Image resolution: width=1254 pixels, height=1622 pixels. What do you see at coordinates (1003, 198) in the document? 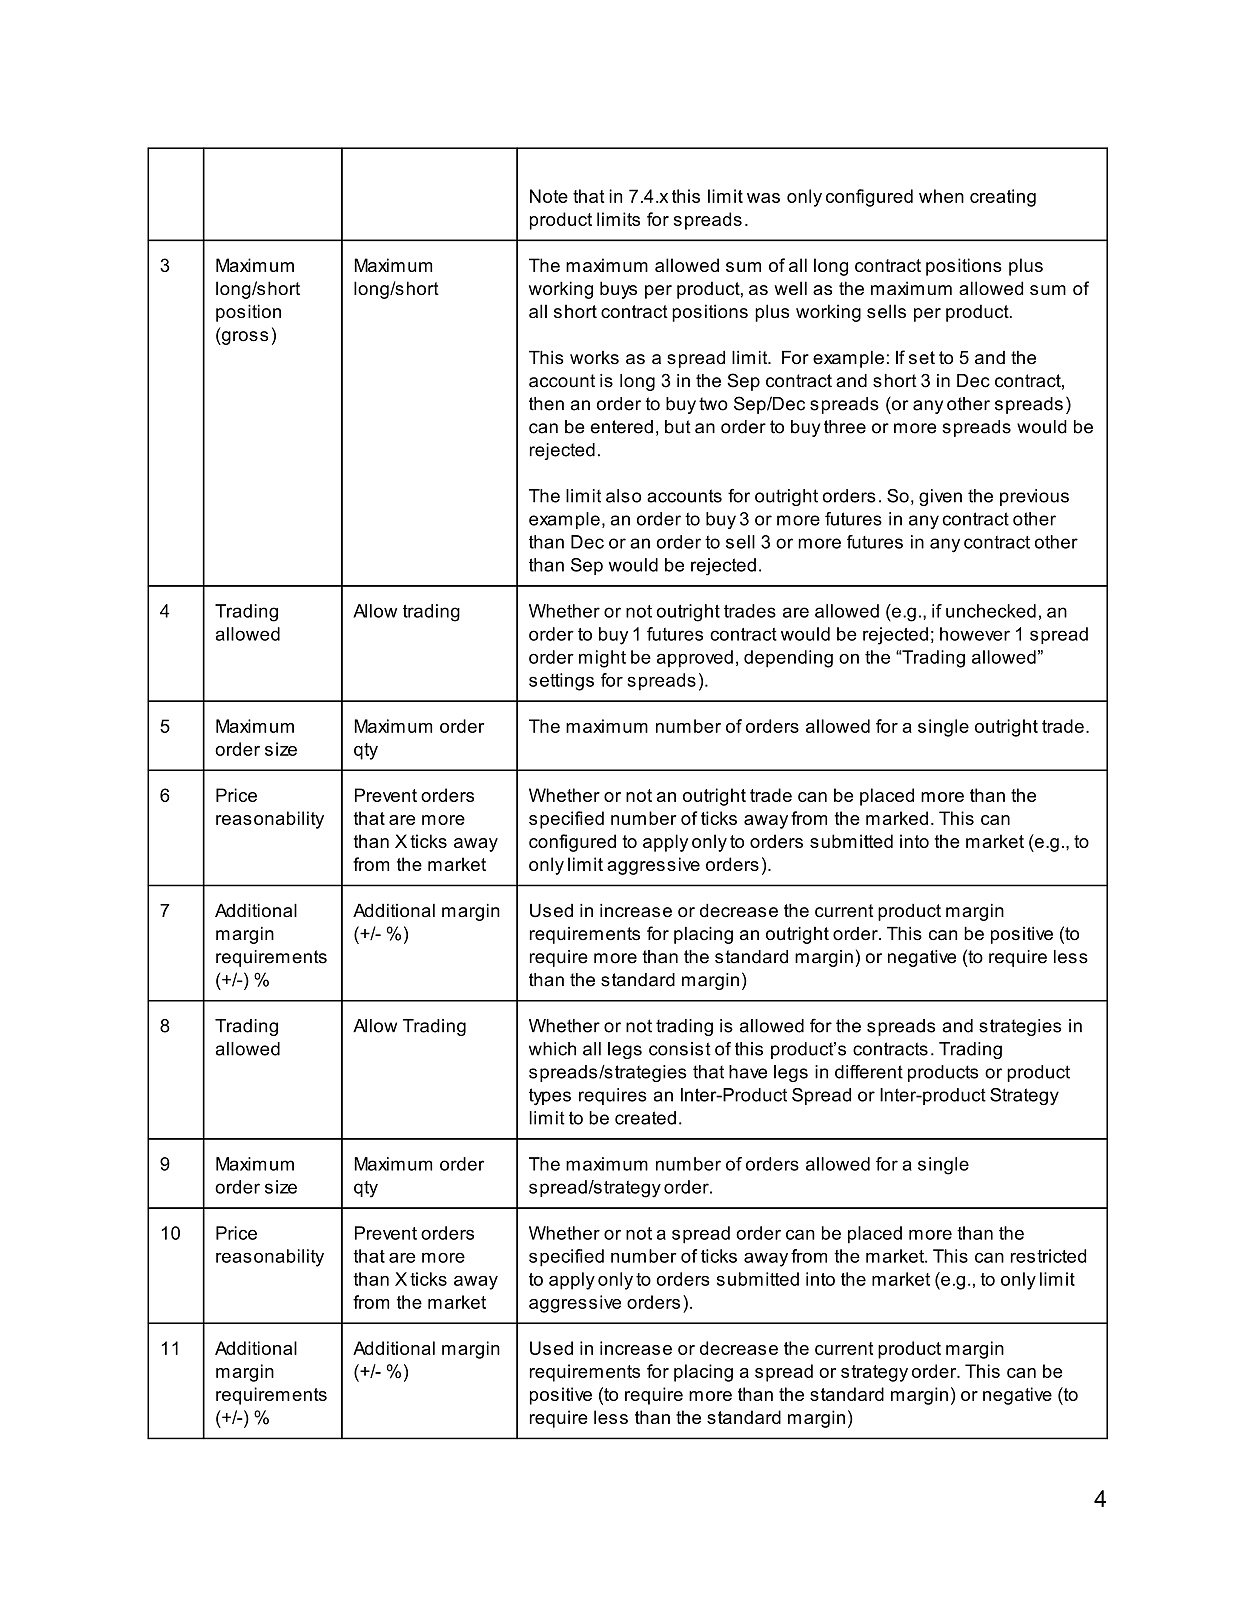
I see `creating` at bounding box center [1003, 198].
